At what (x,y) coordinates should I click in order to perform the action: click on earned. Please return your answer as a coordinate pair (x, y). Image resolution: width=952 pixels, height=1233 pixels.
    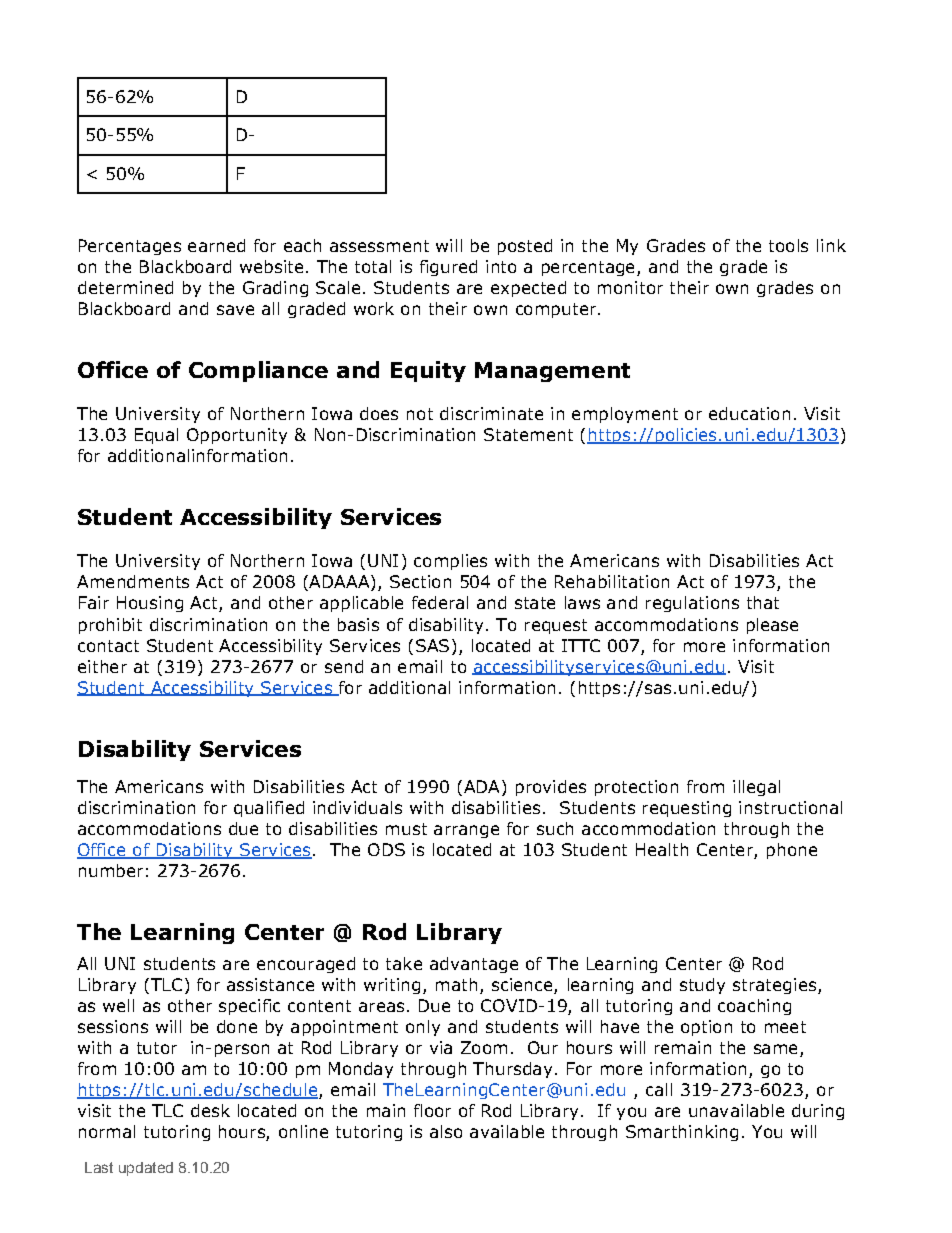
    Looking at the image, I should click on (216, 245).
